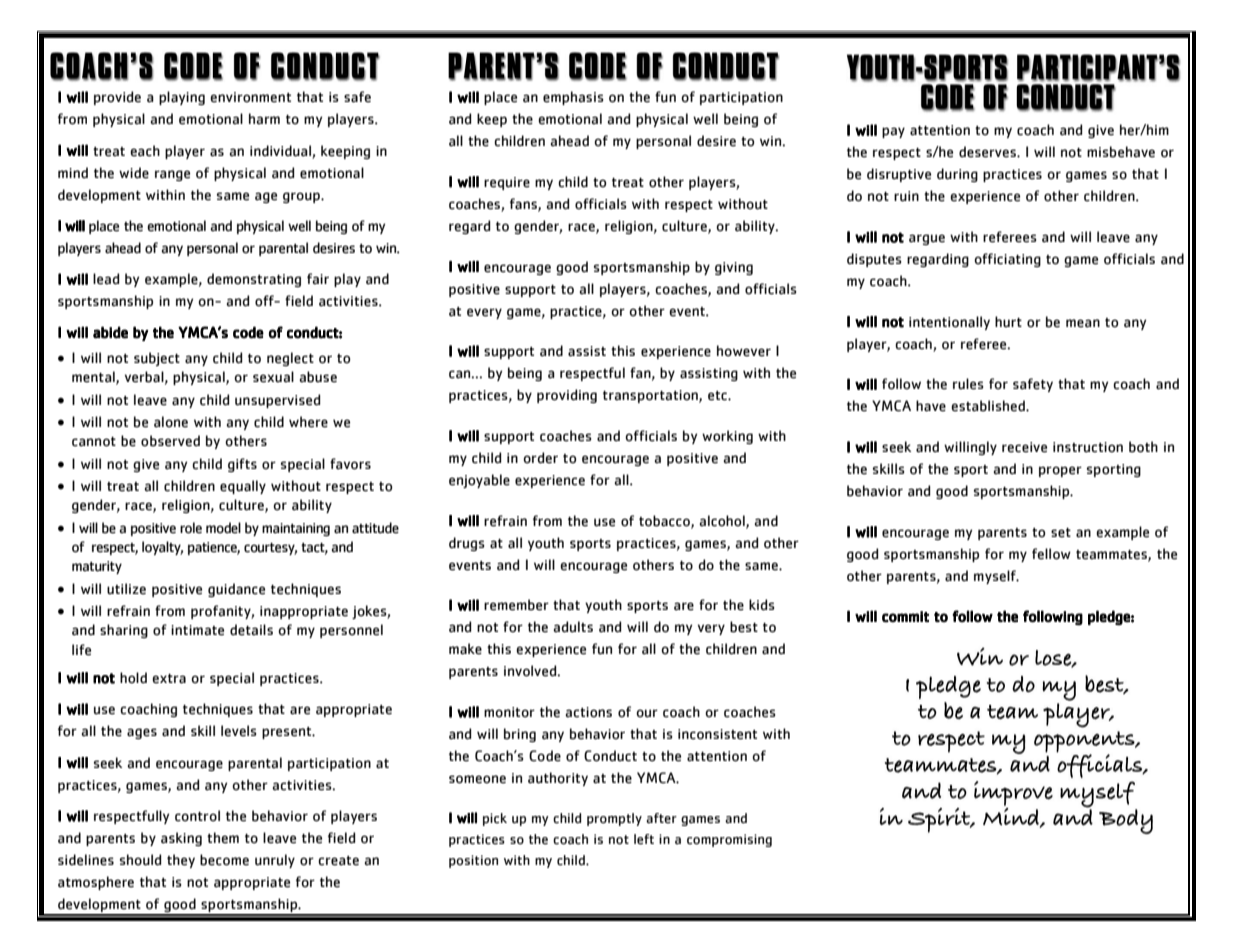 The width and height of the screenshot is (1233, 952). I want to click on compromising, so click(729, 840).
